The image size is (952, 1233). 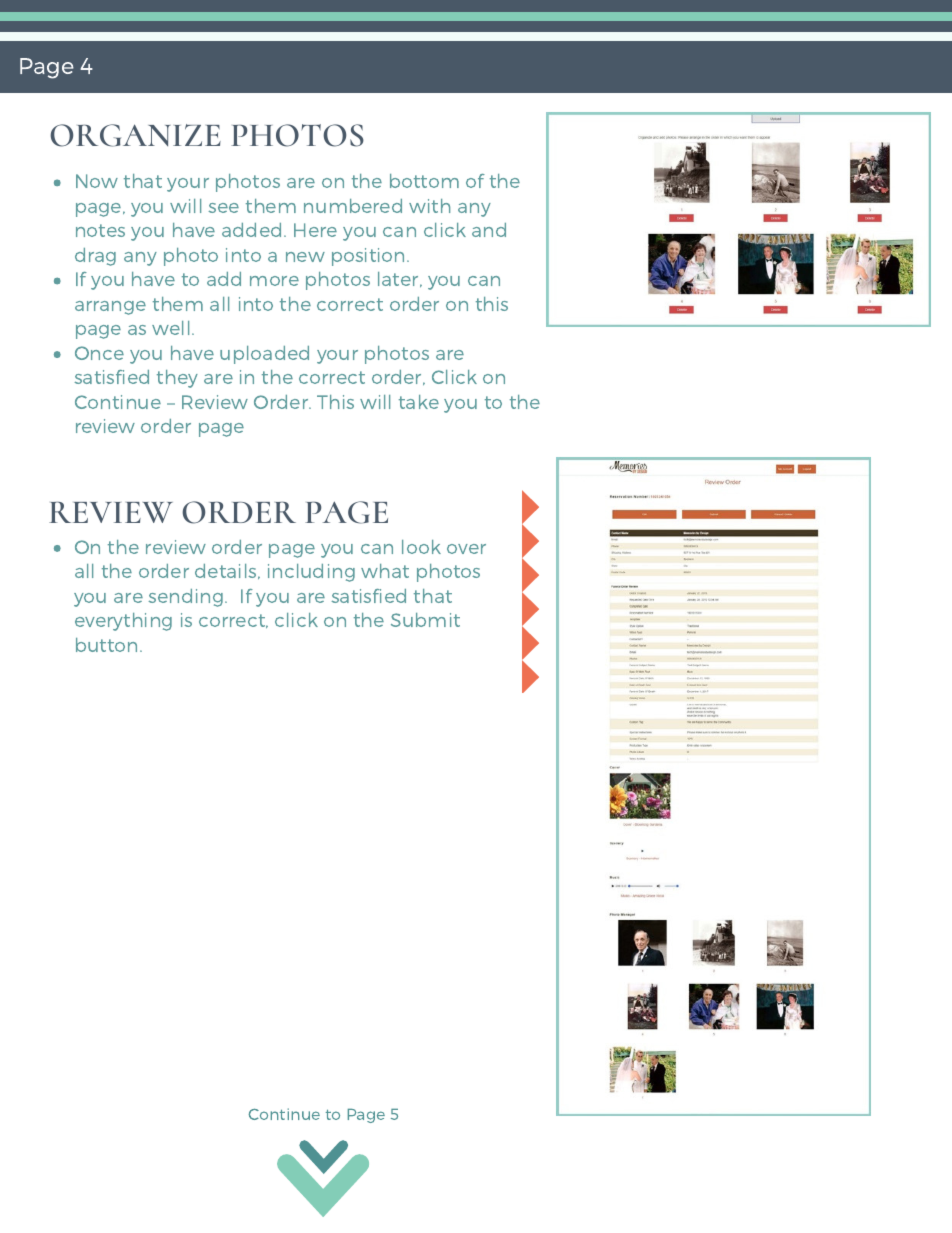 What do you see at coordinates (135, 135) in the screenshot?
I see `ORGANIZE` at bounding box center [135, 135].
